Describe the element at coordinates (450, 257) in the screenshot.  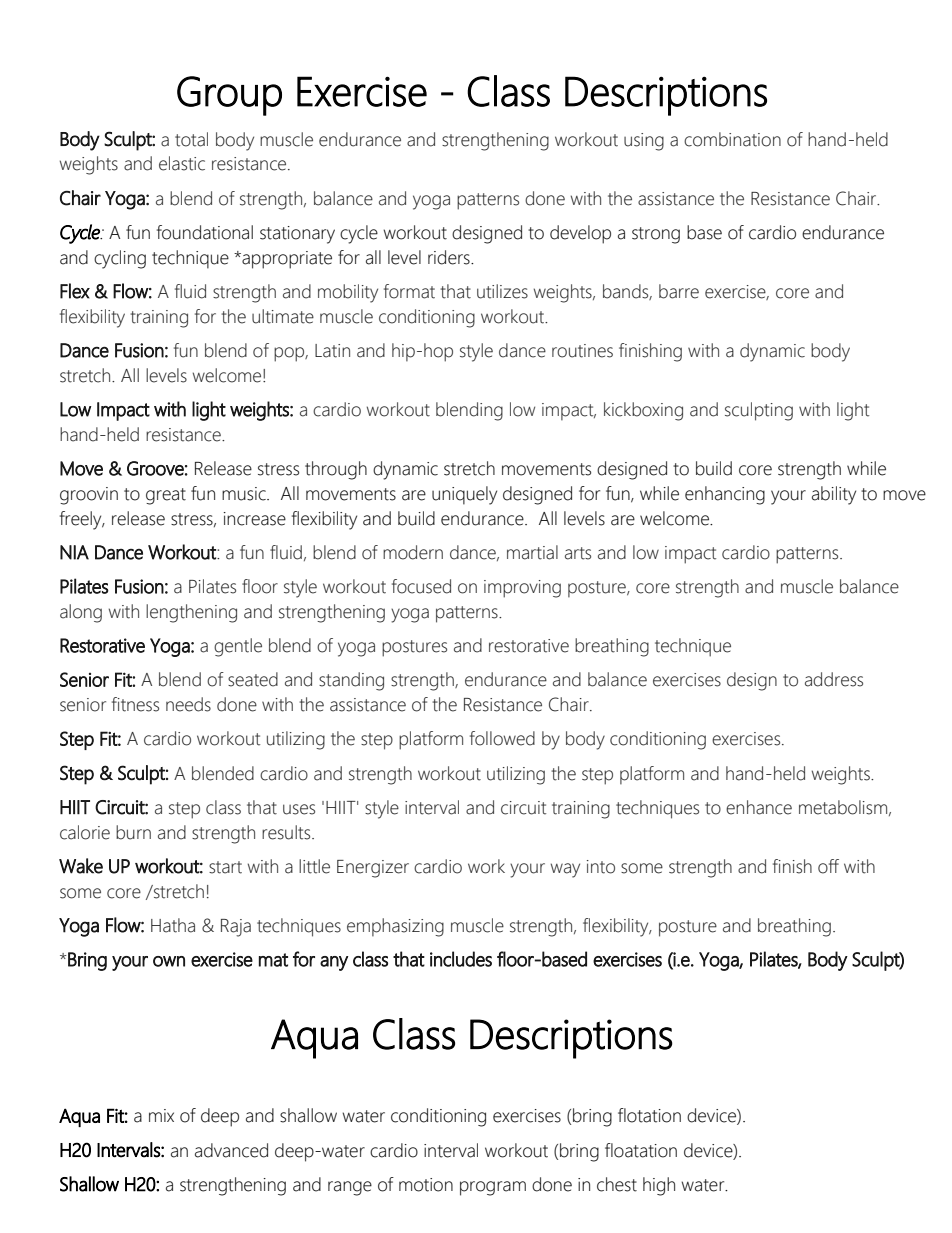
I see `riders` at that location.
